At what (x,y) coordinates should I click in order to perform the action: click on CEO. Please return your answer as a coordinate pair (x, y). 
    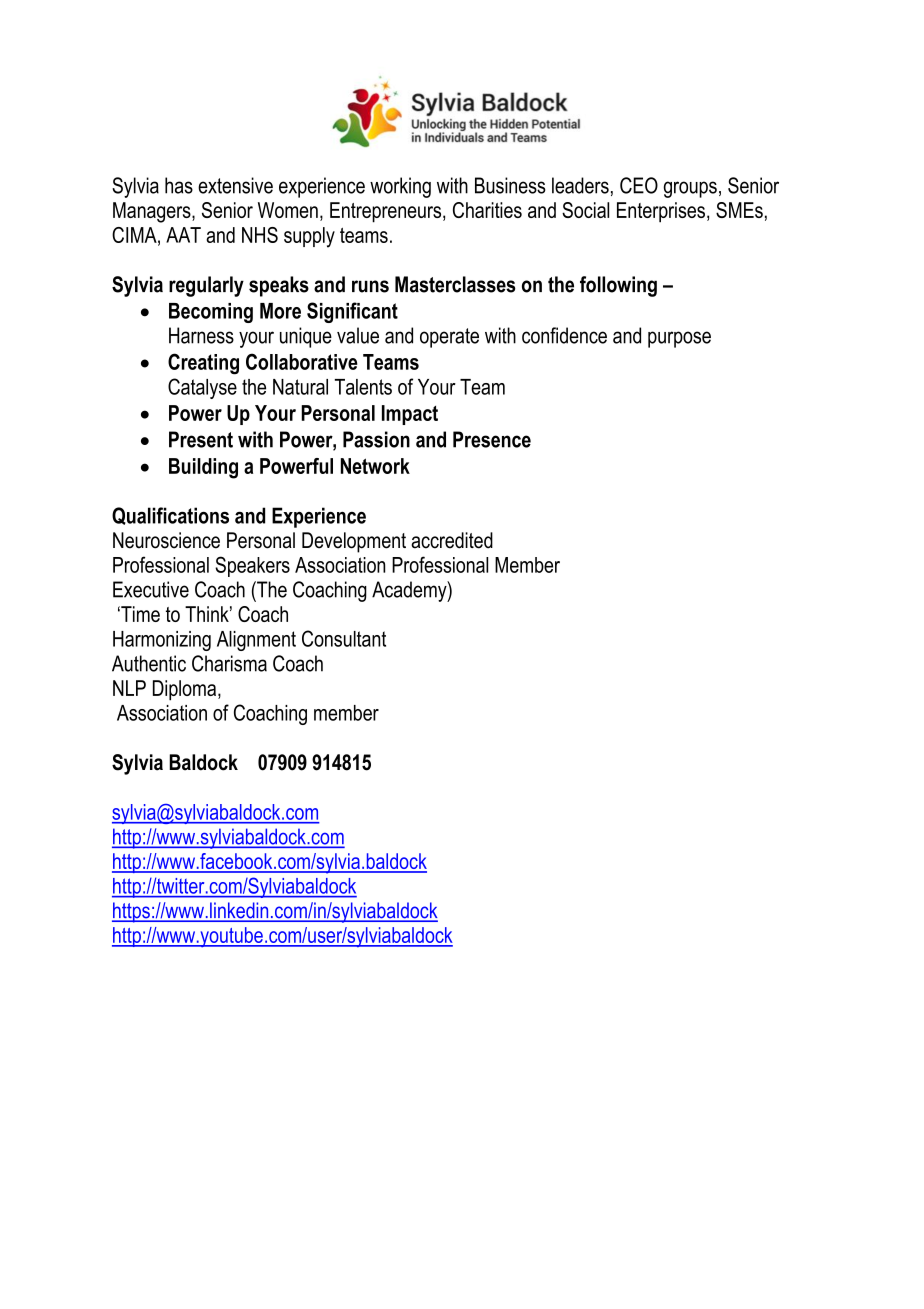
    Looking at the image, I should click on (639, 185).
